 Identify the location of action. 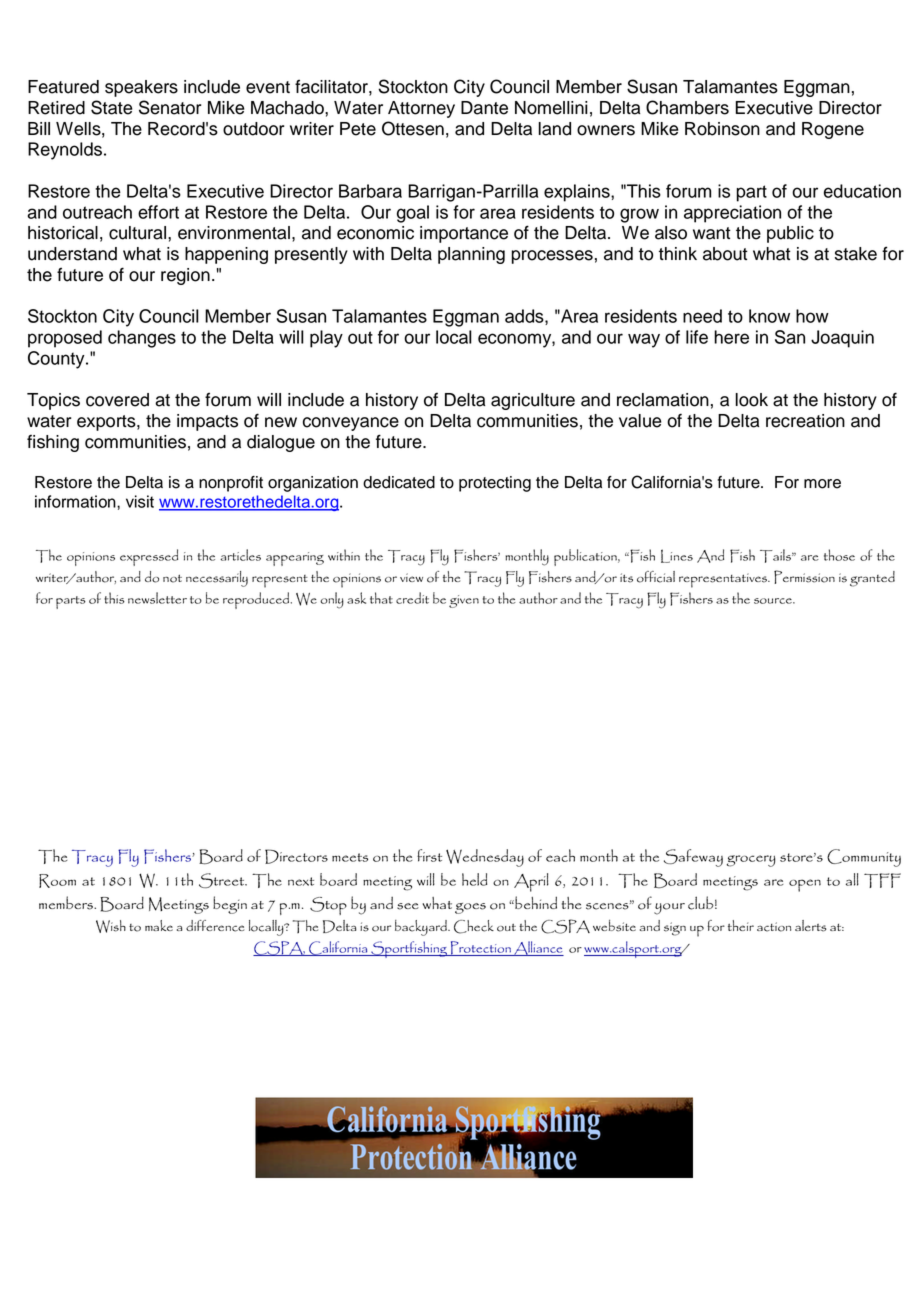
(774, 927).
